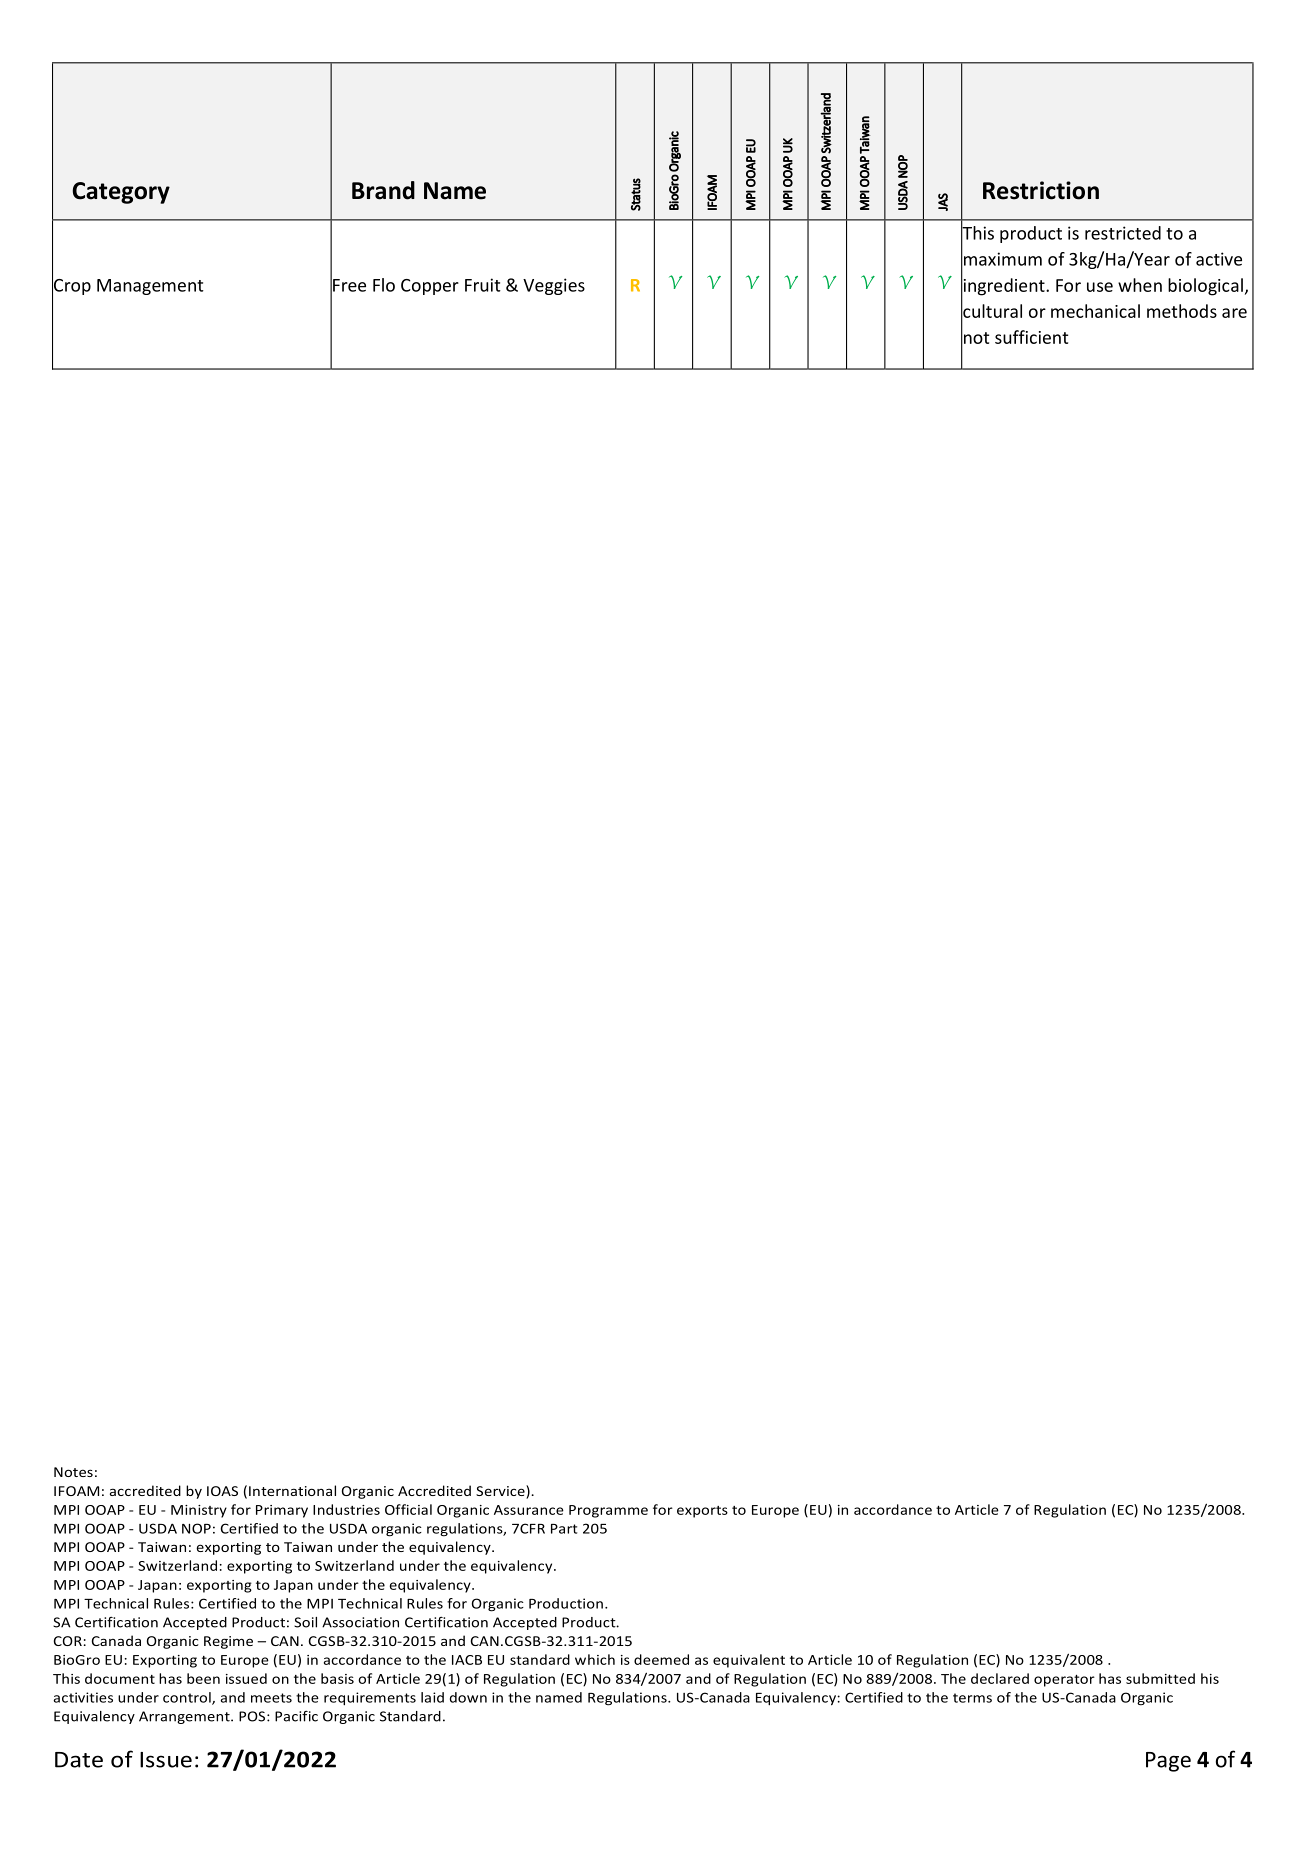  Describe the element at coordinates (608, 1511) in the page. I see `Programme` at that location.
